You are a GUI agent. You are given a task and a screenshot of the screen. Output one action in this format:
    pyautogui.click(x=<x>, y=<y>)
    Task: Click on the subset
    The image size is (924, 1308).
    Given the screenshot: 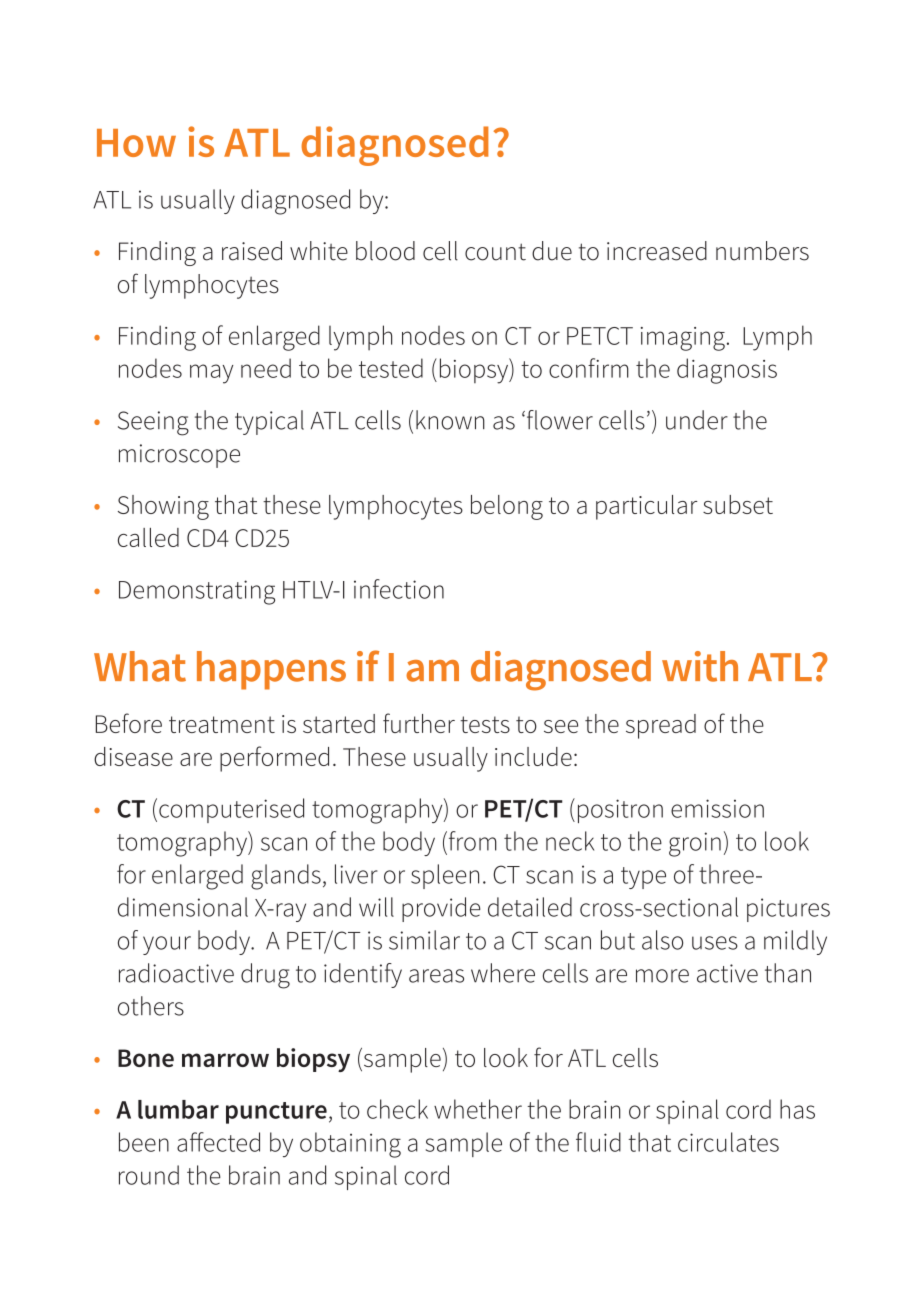 What is the action you would take?
    pyautogui.click(x=738, y=504)
